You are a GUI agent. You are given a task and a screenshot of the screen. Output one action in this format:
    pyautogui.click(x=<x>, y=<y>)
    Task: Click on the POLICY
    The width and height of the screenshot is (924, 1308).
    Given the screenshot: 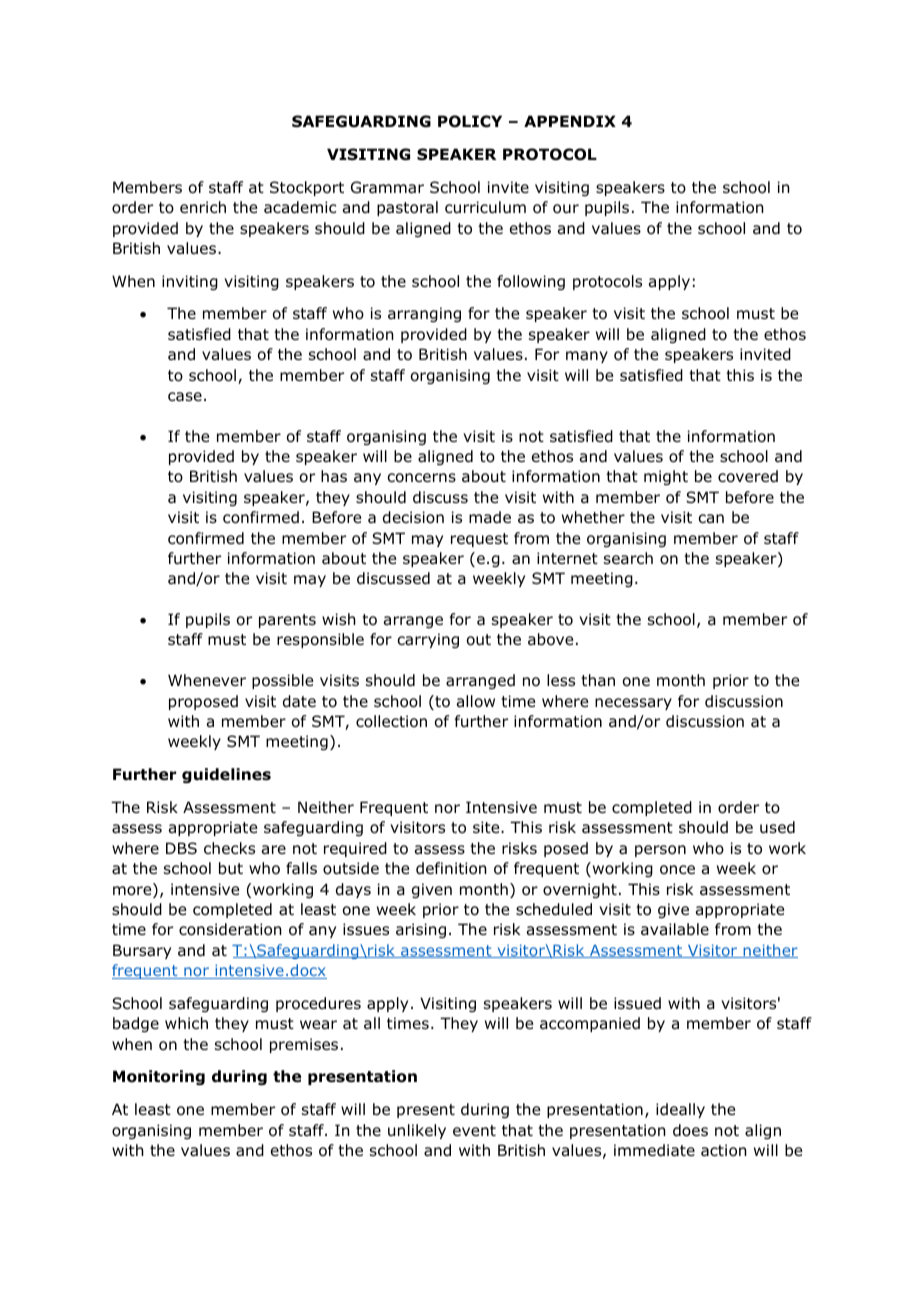 What is the action you would take?
    pyautogui.click(x=470, y=121)
